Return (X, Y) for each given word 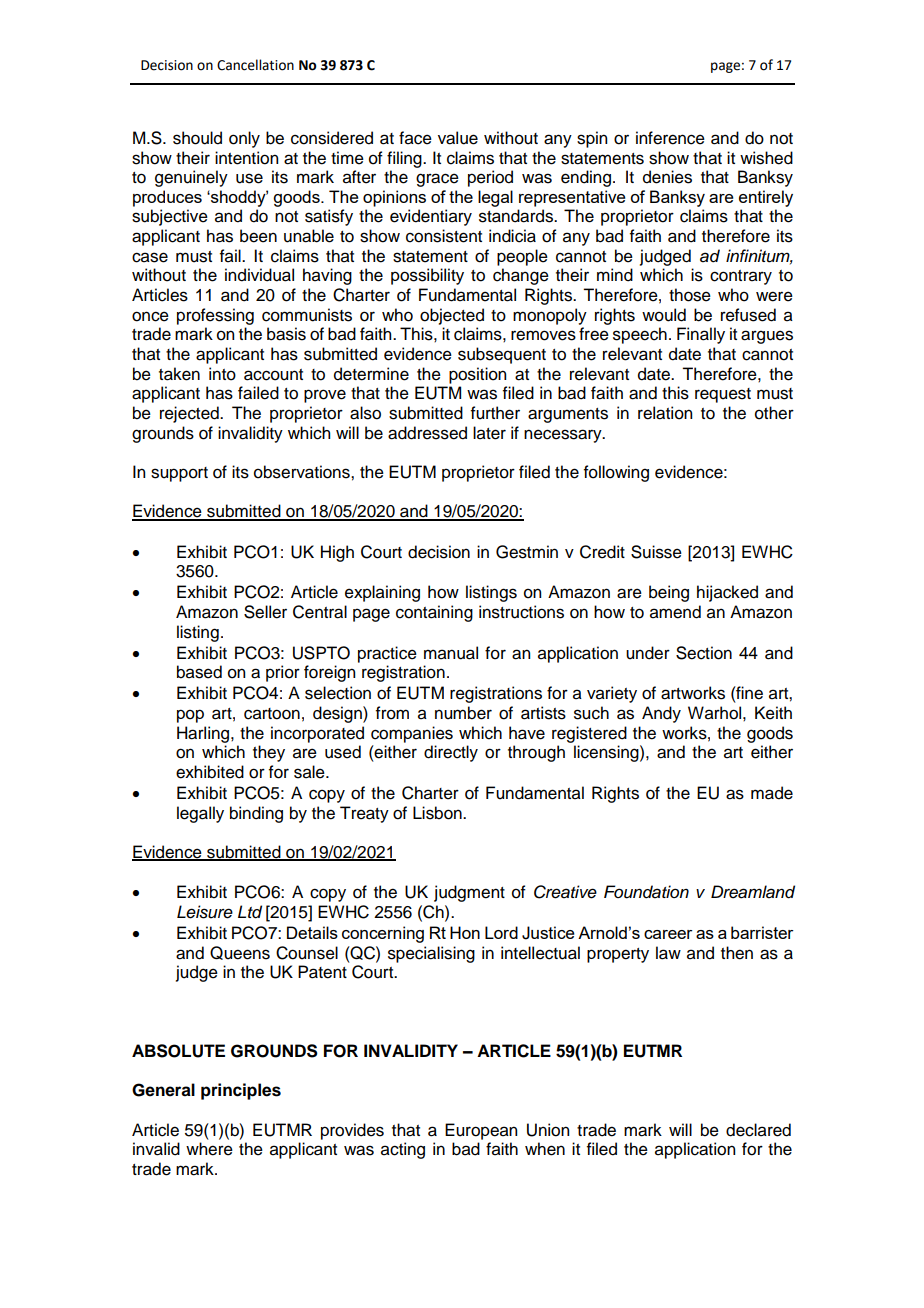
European (481, 1131)
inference (670, 138)
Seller (265, 612)
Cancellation (255, 65)
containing (434, 613)
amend (675, 612)
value (458, 138)
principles (241, 1091)
